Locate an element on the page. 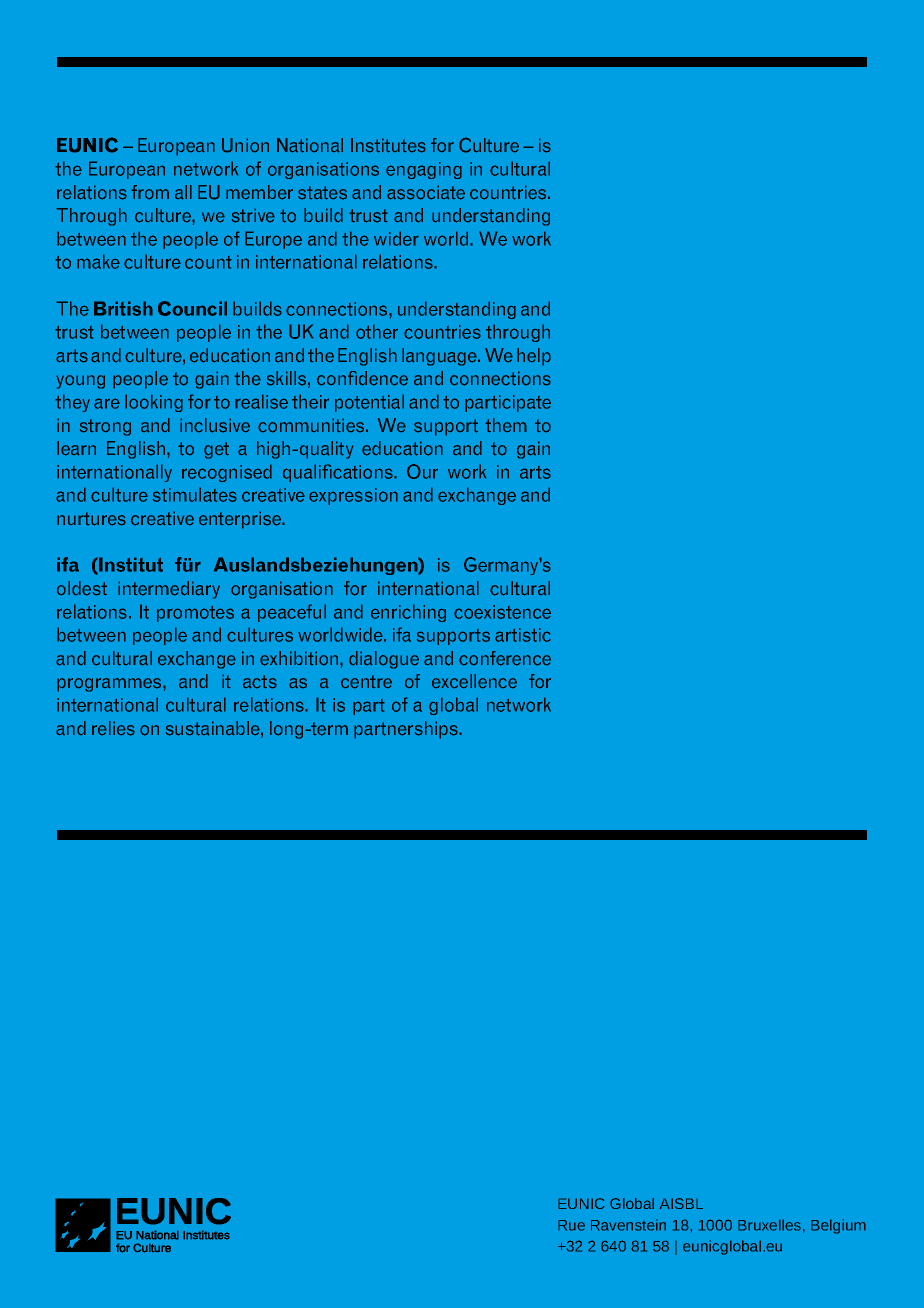 The height and width of the image is (1308, 924). programmes is located at coordinates (110, 685).
